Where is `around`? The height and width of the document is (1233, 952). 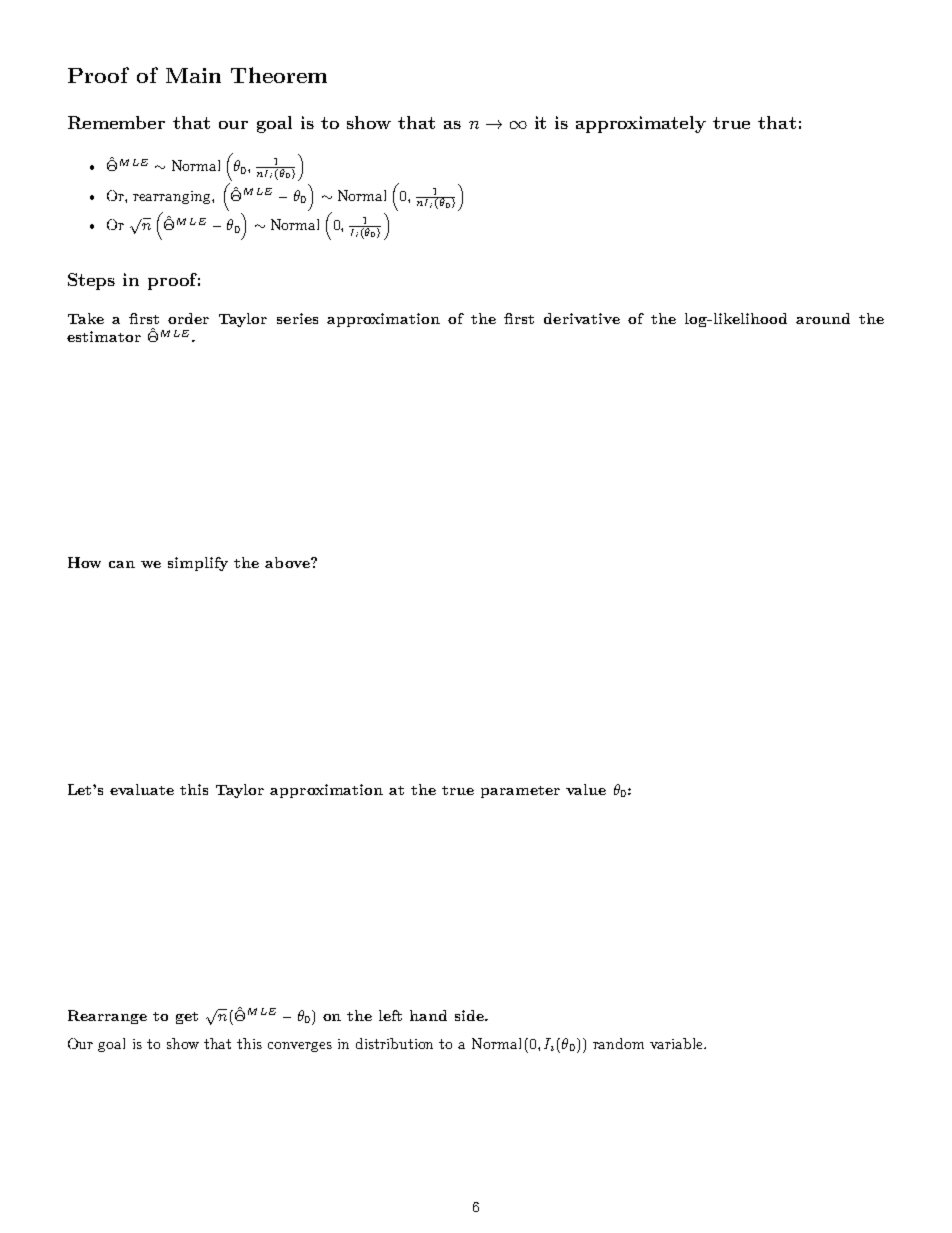 around is located at coordinates (823, 318).
